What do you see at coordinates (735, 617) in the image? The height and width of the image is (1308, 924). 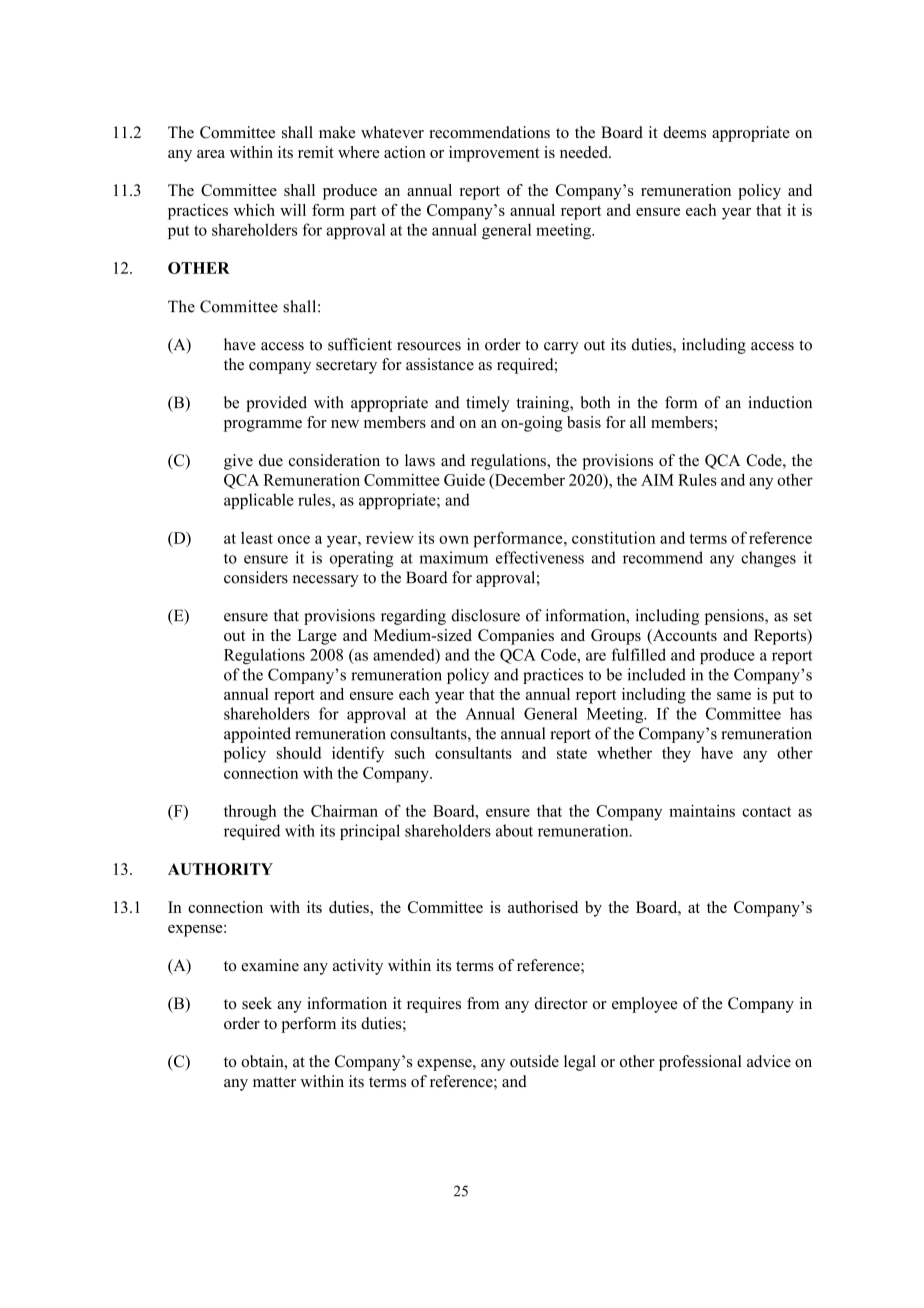 I see `pensions` at bounding box center [735, 617].
